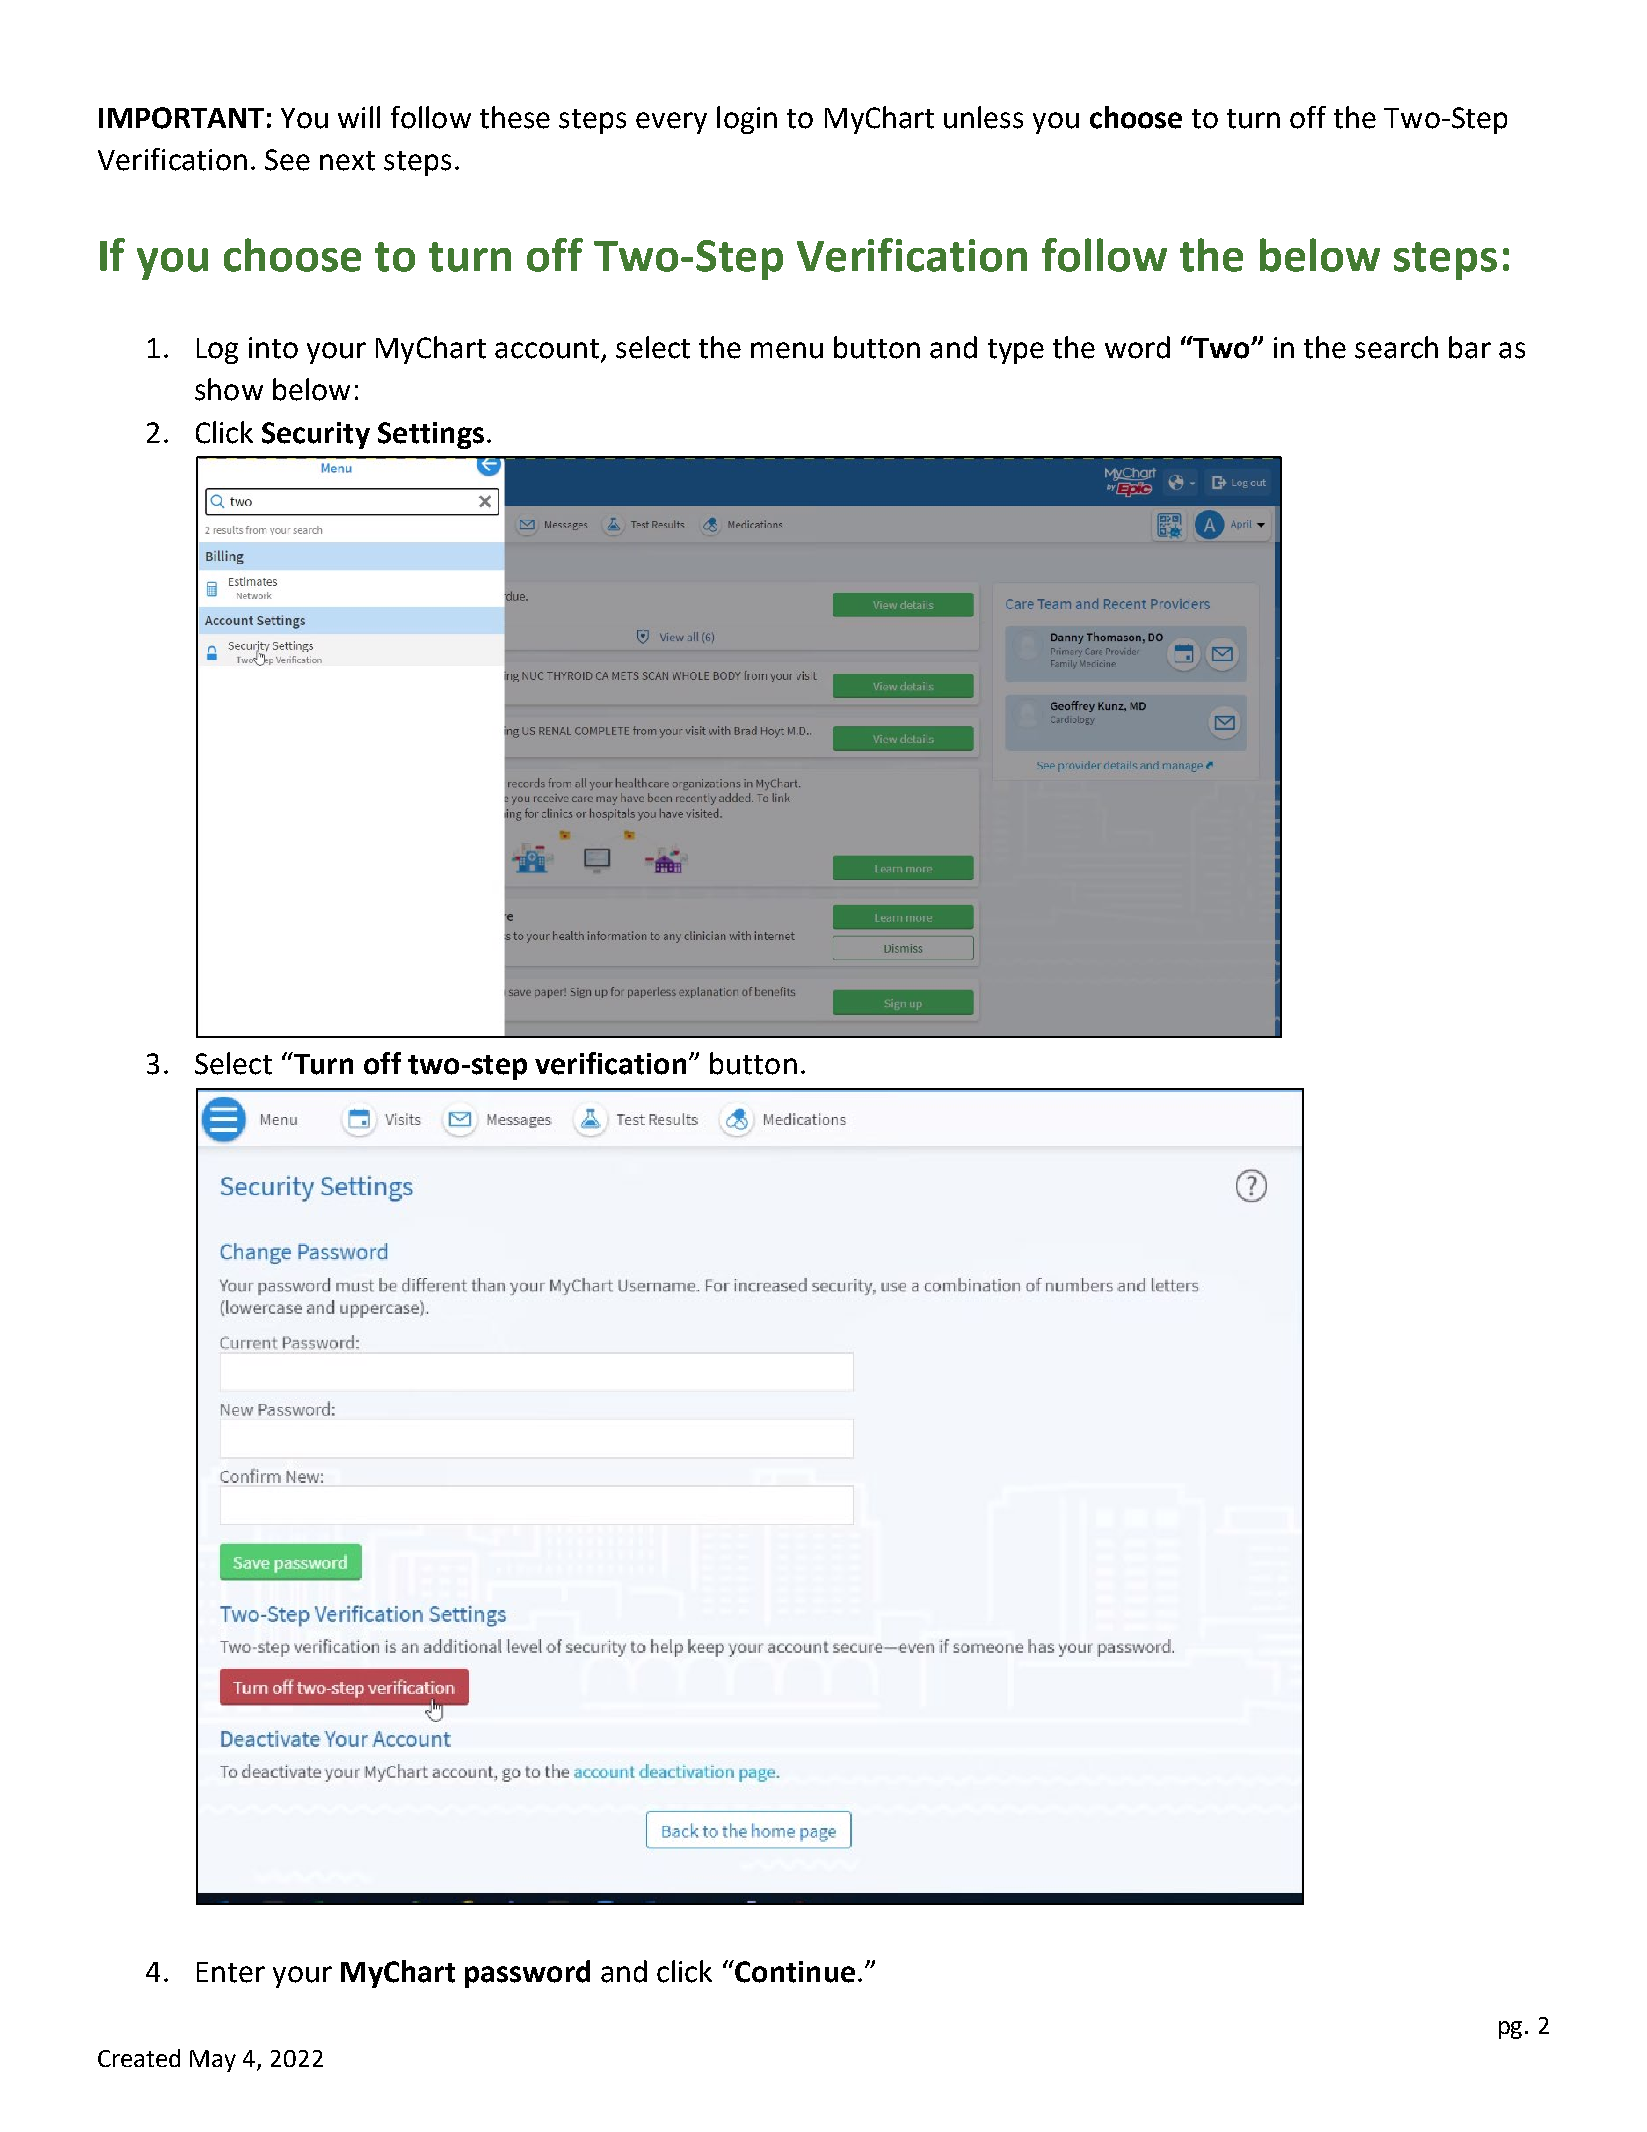  What do you see at coordinates (1016, 351) in the screenshot?
I see `type` at bounding box center [1016, 351].
